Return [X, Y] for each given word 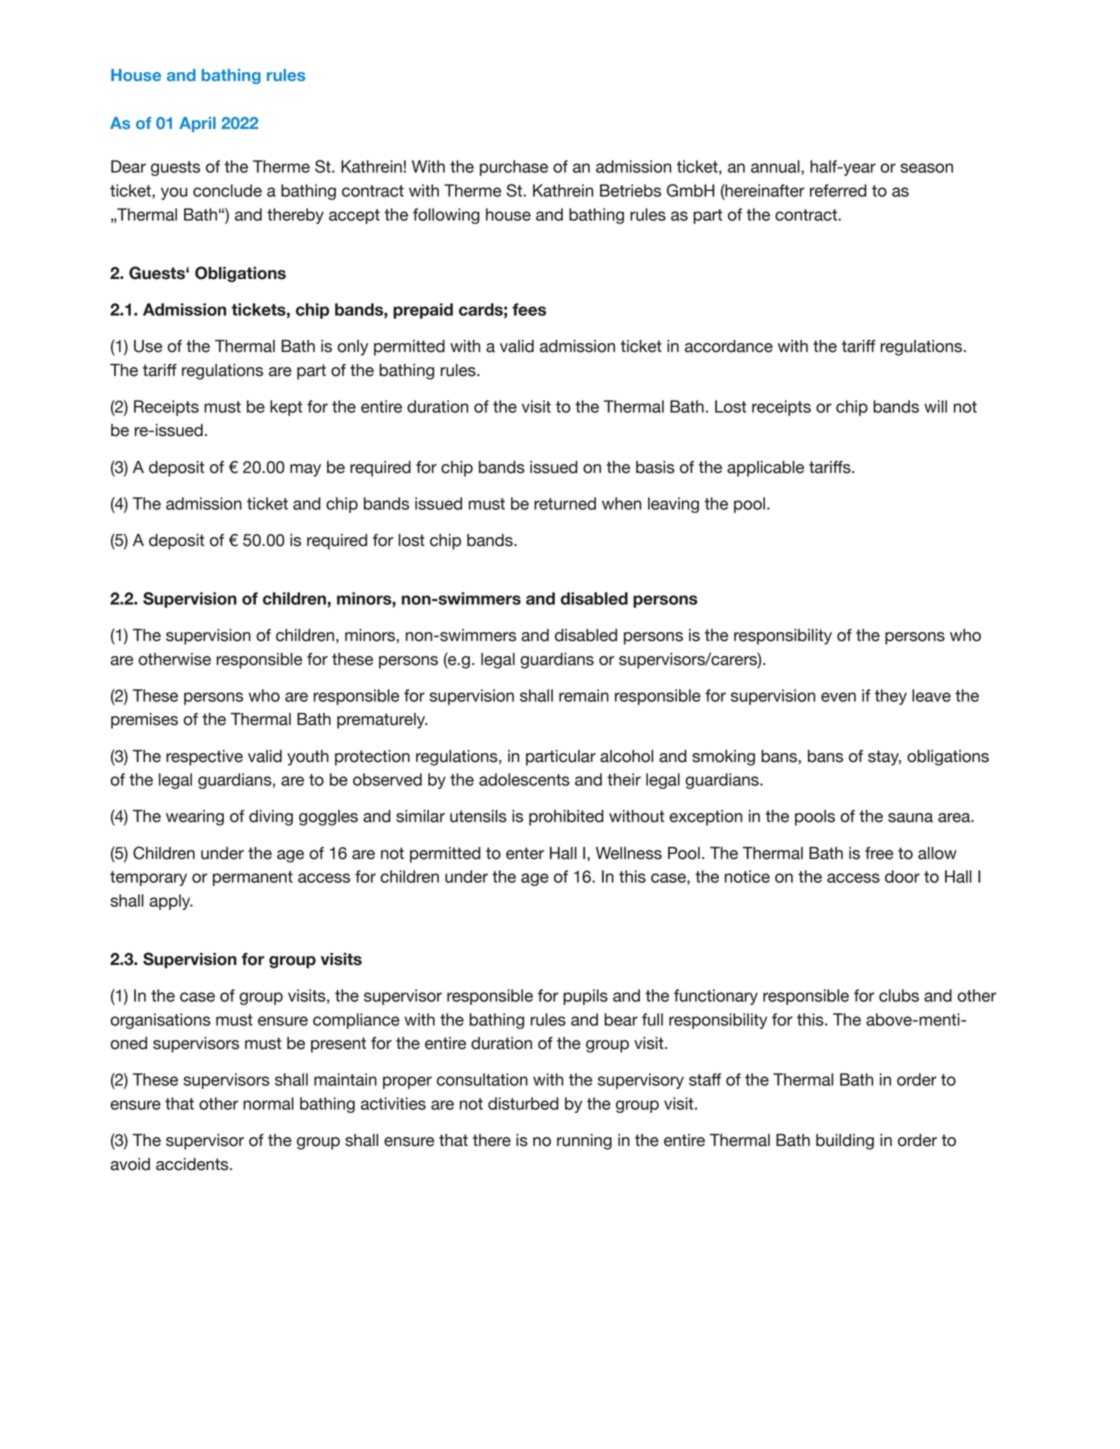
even [838, 697]
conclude [227, 190]
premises [144, 721]
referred [838, 190]
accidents [193, 1164]
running [584, 1142]
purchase [514, 168]
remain [584, 695]
